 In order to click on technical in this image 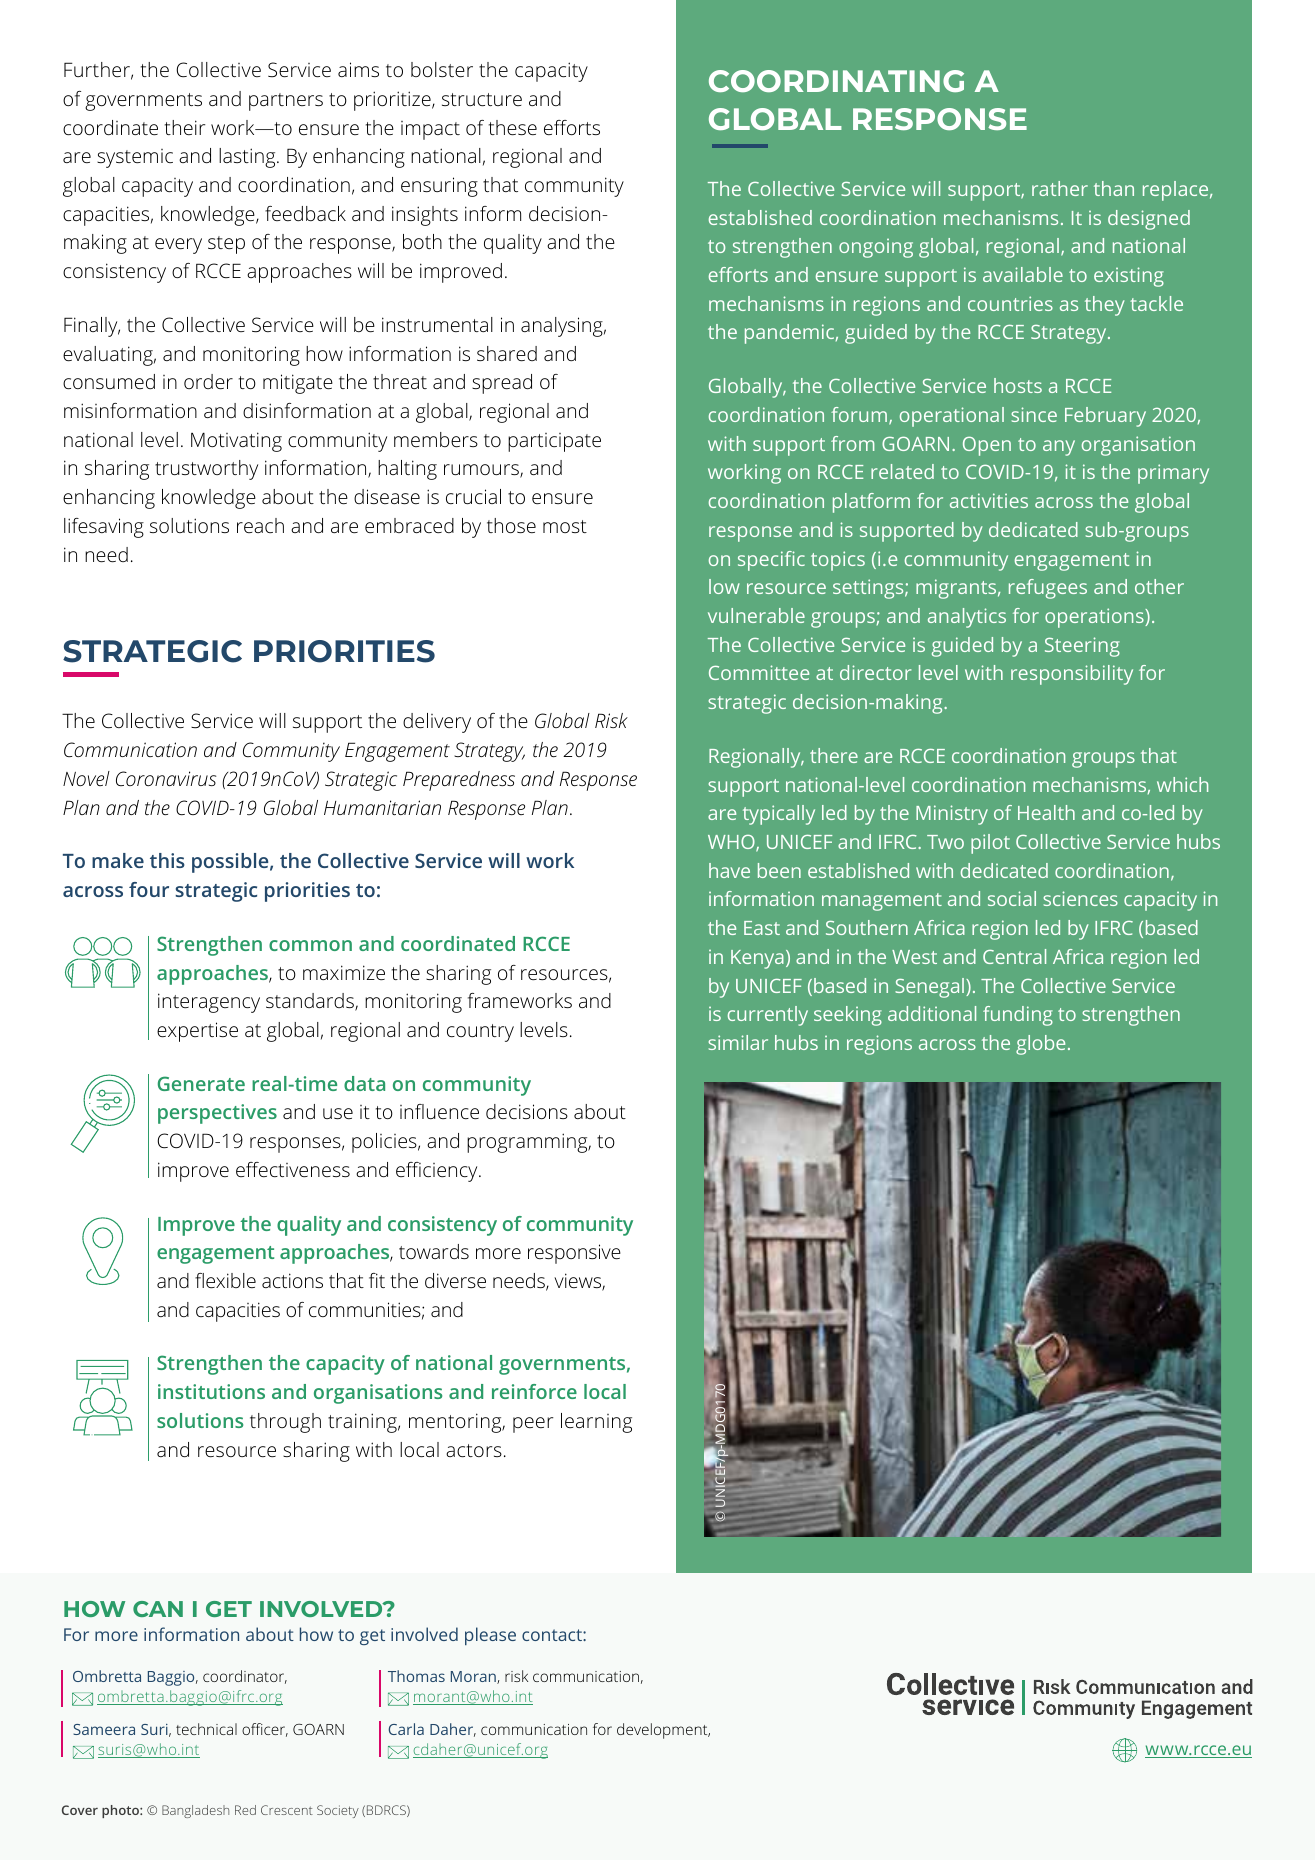, I will do `click(206, 1729)`.
